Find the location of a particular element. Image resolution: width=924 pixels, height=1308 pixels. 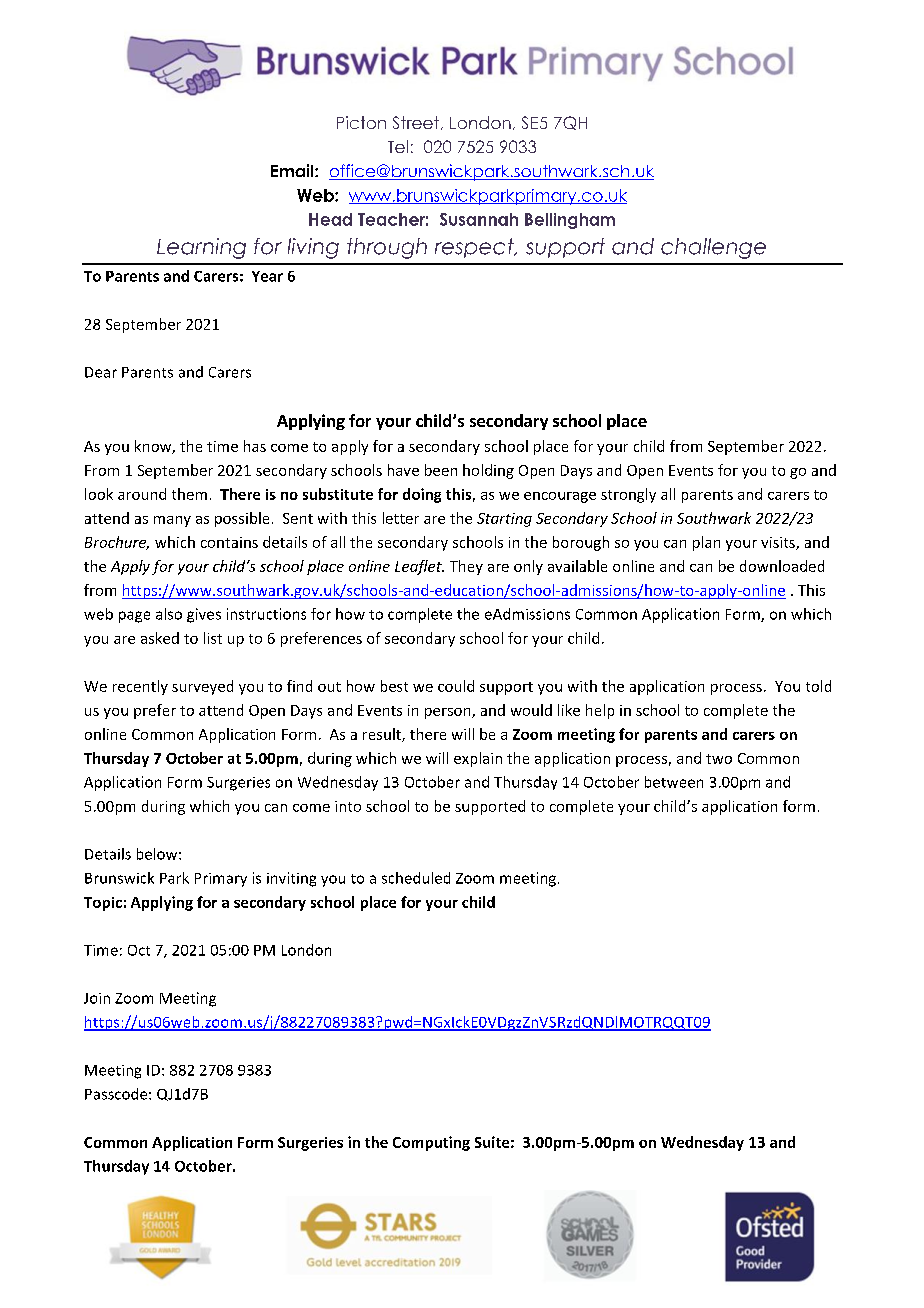

person is located at coordinates (449, 713).
